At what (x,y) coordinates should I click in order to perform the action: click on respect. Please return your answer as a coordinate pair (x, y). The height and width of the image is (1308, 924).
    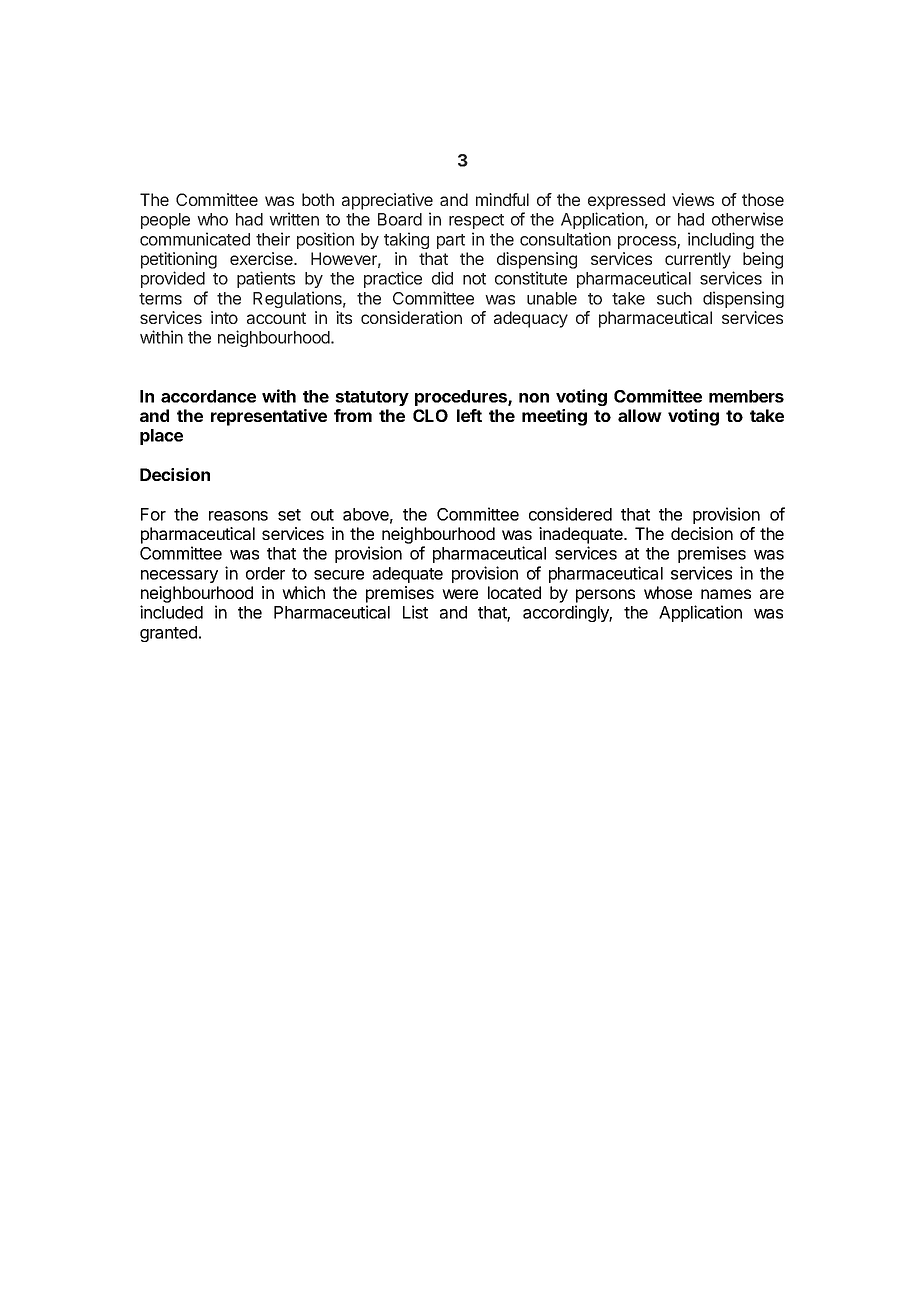
    Looking at the image, I should click on (476, 221).
